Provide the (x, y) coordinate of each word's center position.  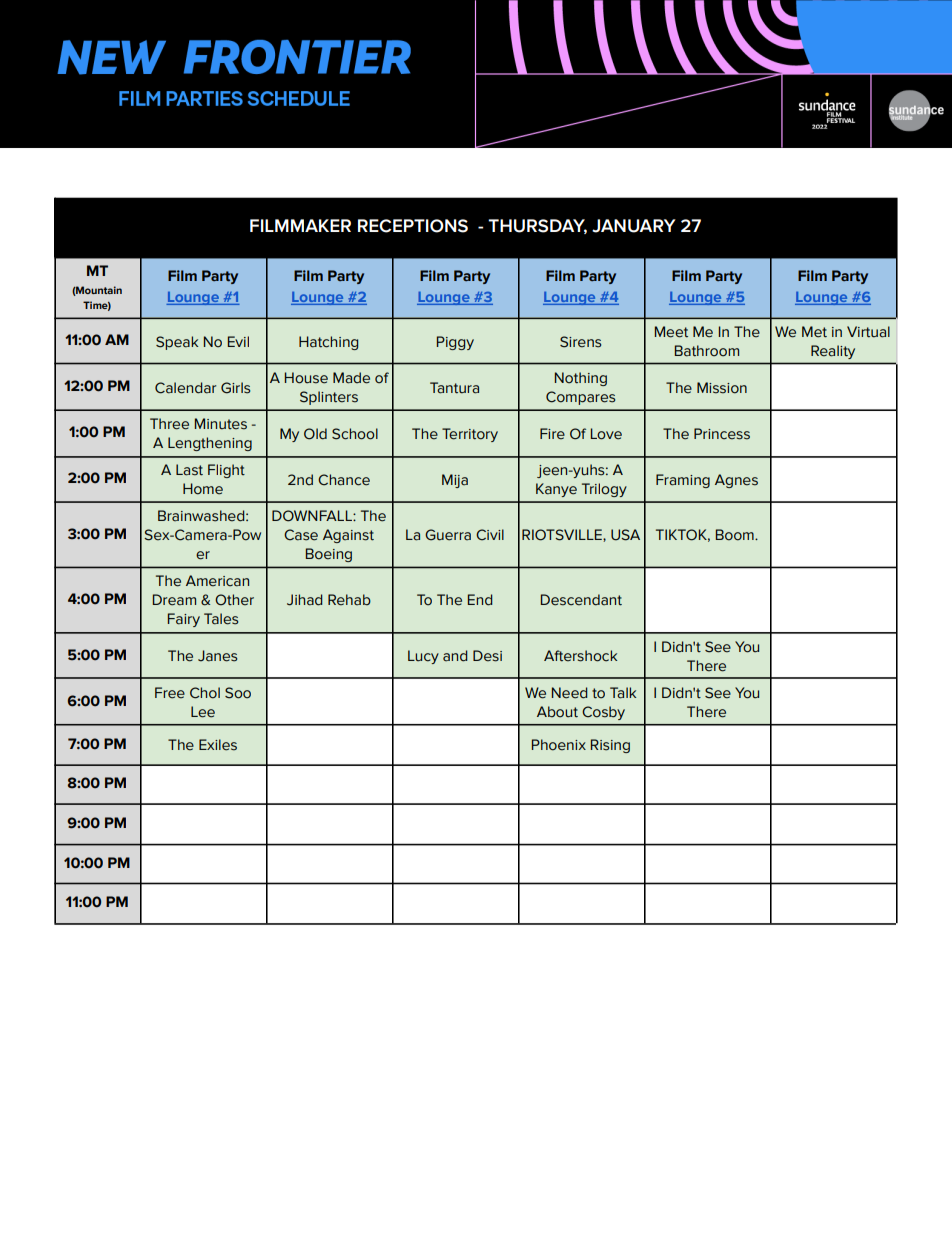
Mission (722, 388)
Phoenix (559, 745)
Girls (235, 388)
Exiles (218, 745)
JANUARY (634, 226)
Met (814, 332)
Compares (580, 398)
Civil (490, 535)
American (217, 581)
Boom (736, 535)
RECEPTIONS (413, 226)
